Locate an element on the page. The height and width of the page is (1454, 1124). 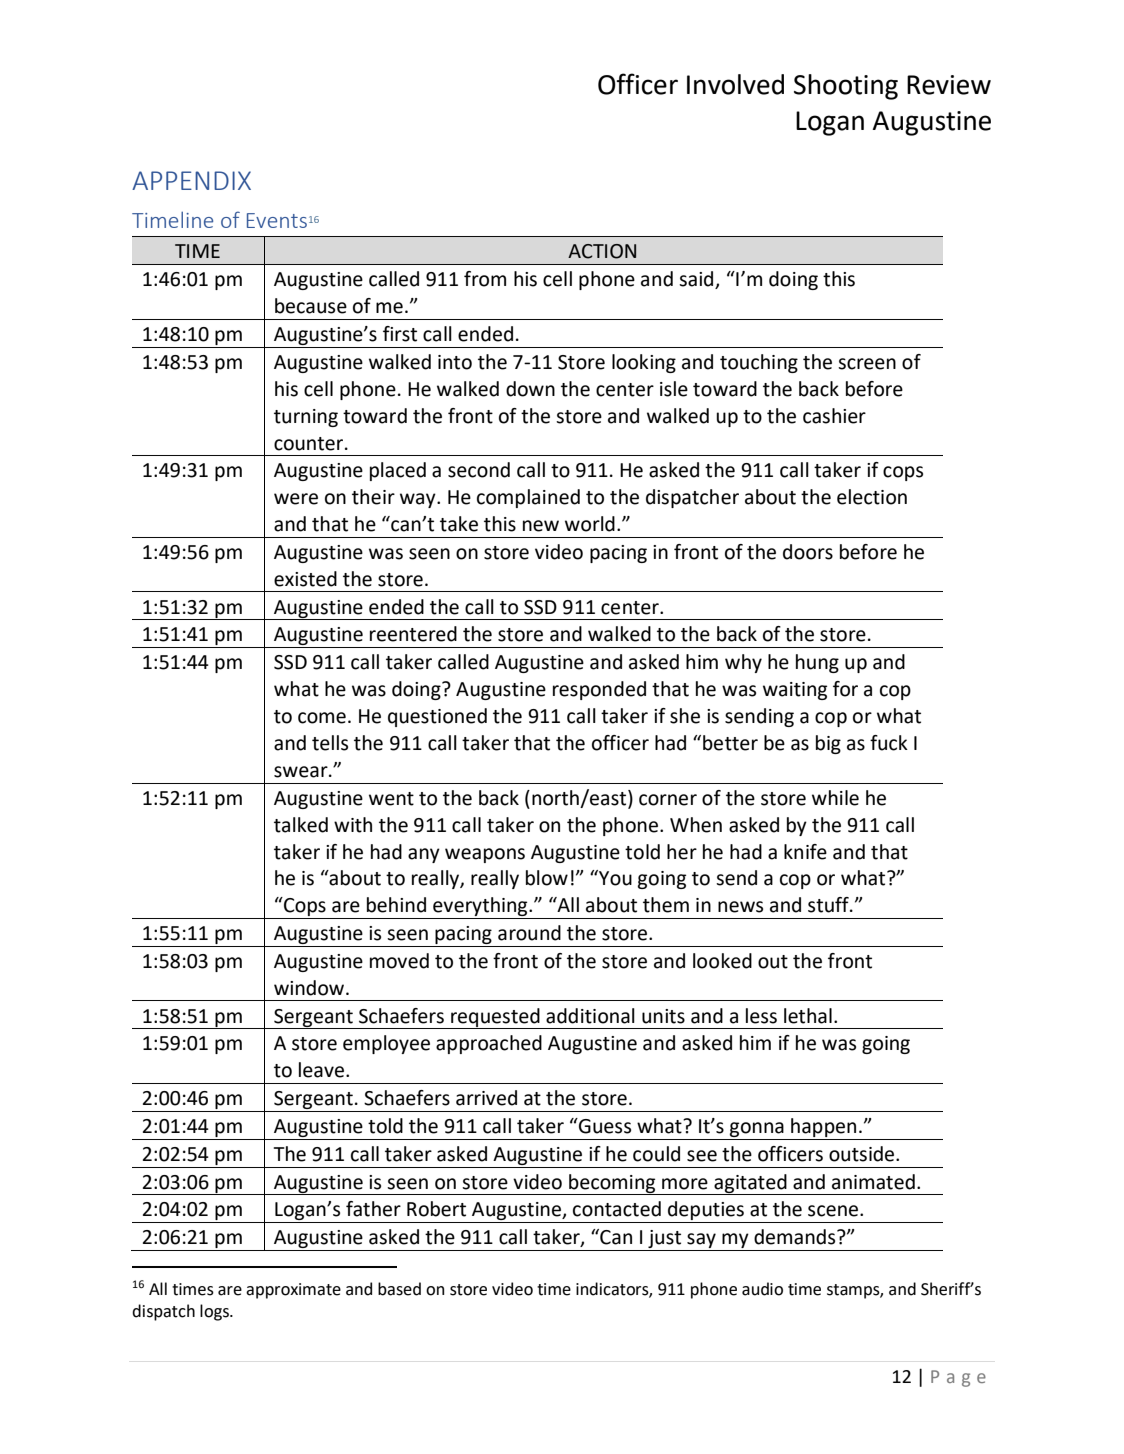
APPENDIX is located at coordinates (191, 180).
